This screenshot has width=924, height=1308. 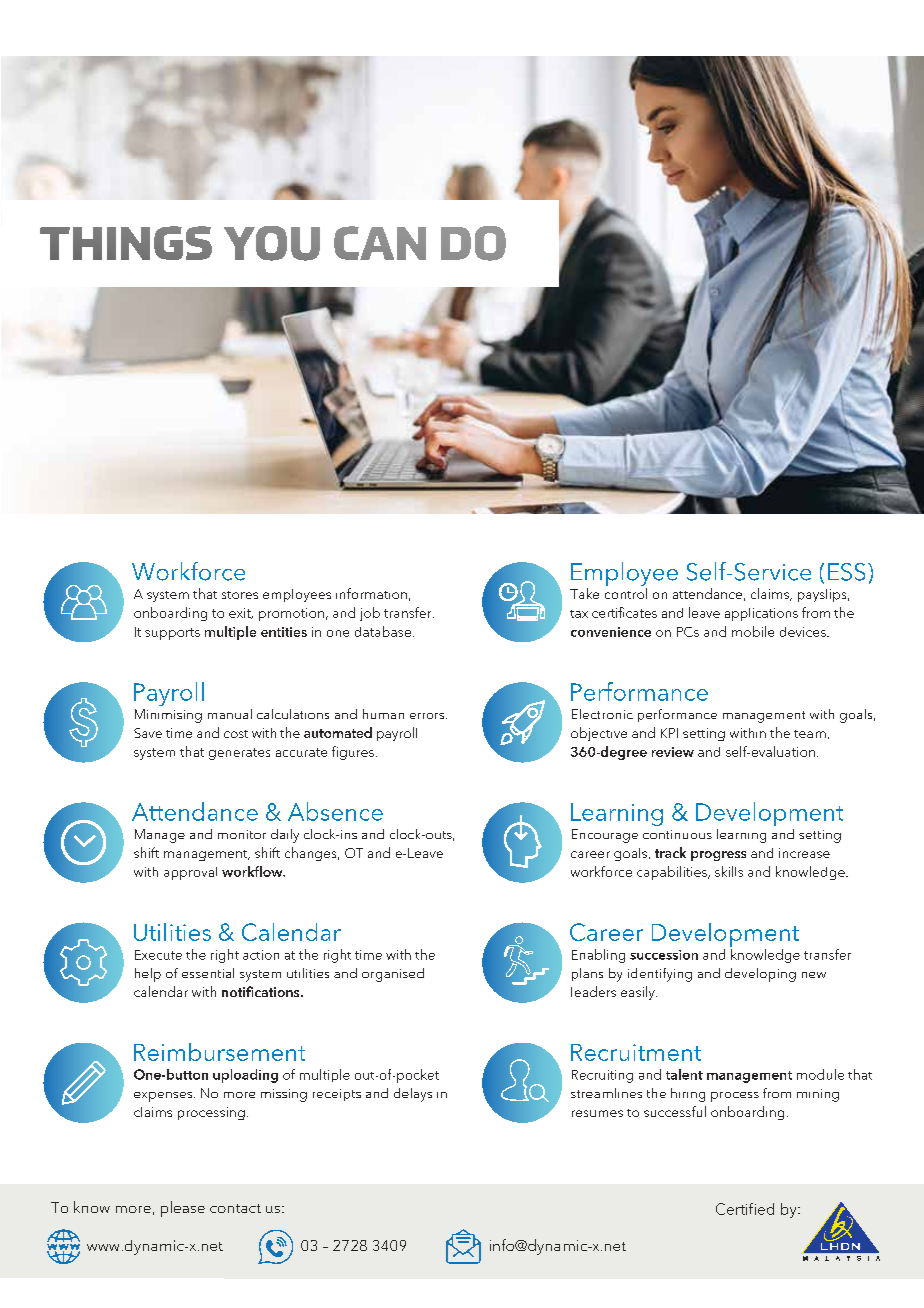 I want to click on applications, so click(x=761, y=614).
